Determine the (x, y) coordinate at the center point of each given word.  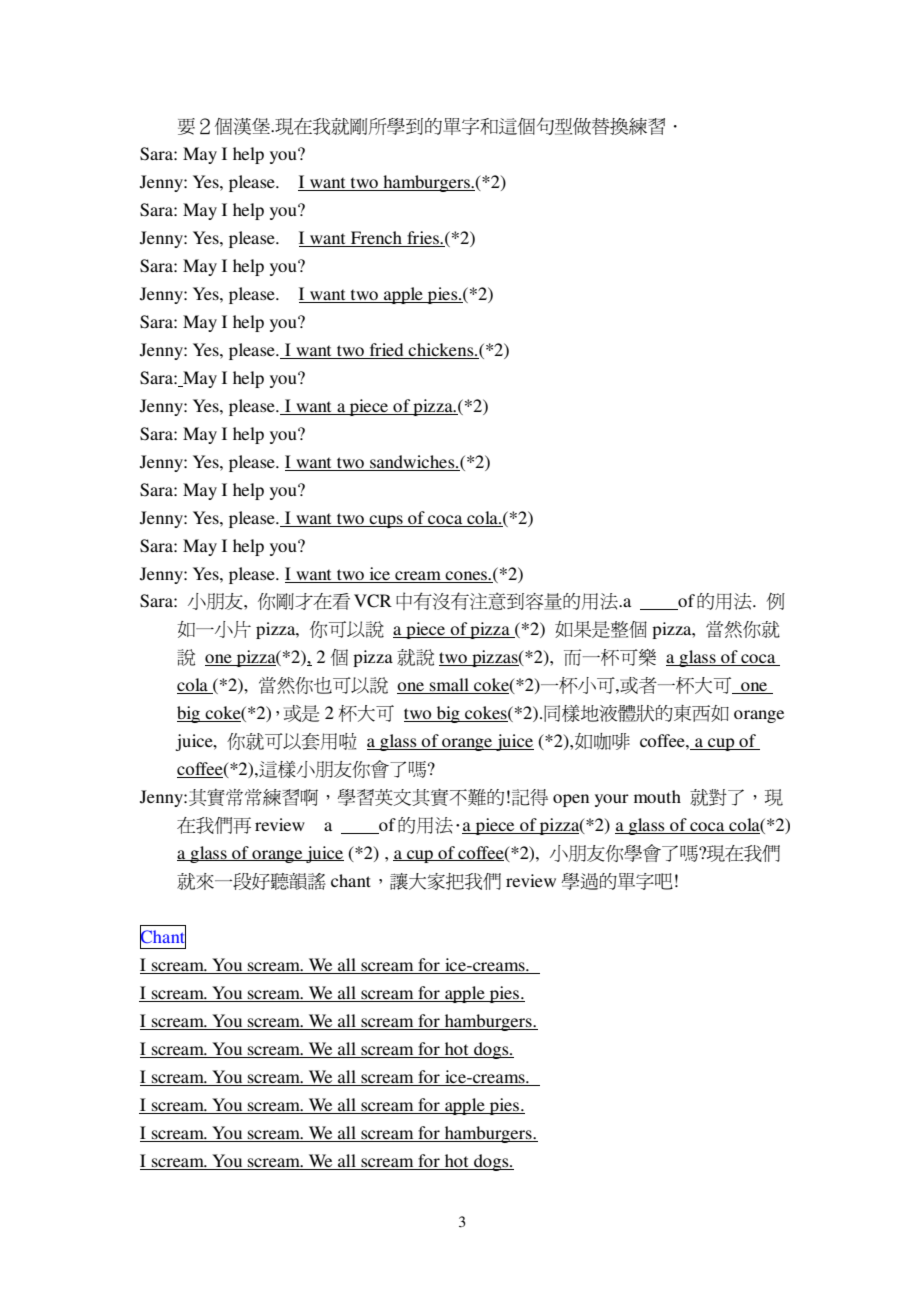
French (376, 239)
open (571, 800)
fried (386, 351)
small (449, 686)
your (612, 800)
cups (386, 521)
